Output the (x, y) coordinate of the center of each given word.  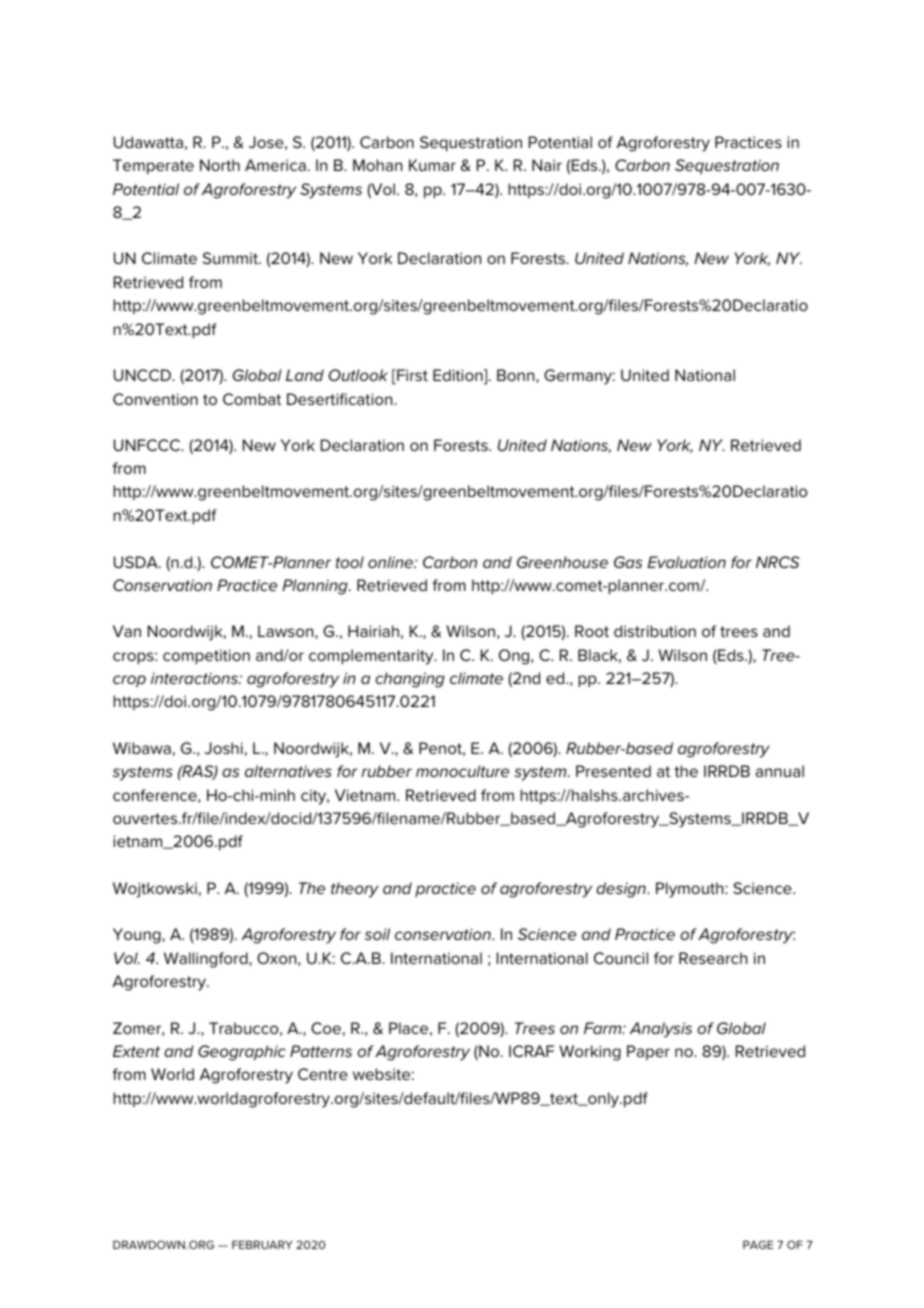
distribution (655, 631)
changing (410, 680)
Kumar (432, 165)
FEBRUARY (262, 1244)
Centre (323, 1074)
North (220, 165)
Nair (547, 165)
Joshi (224, 748)
